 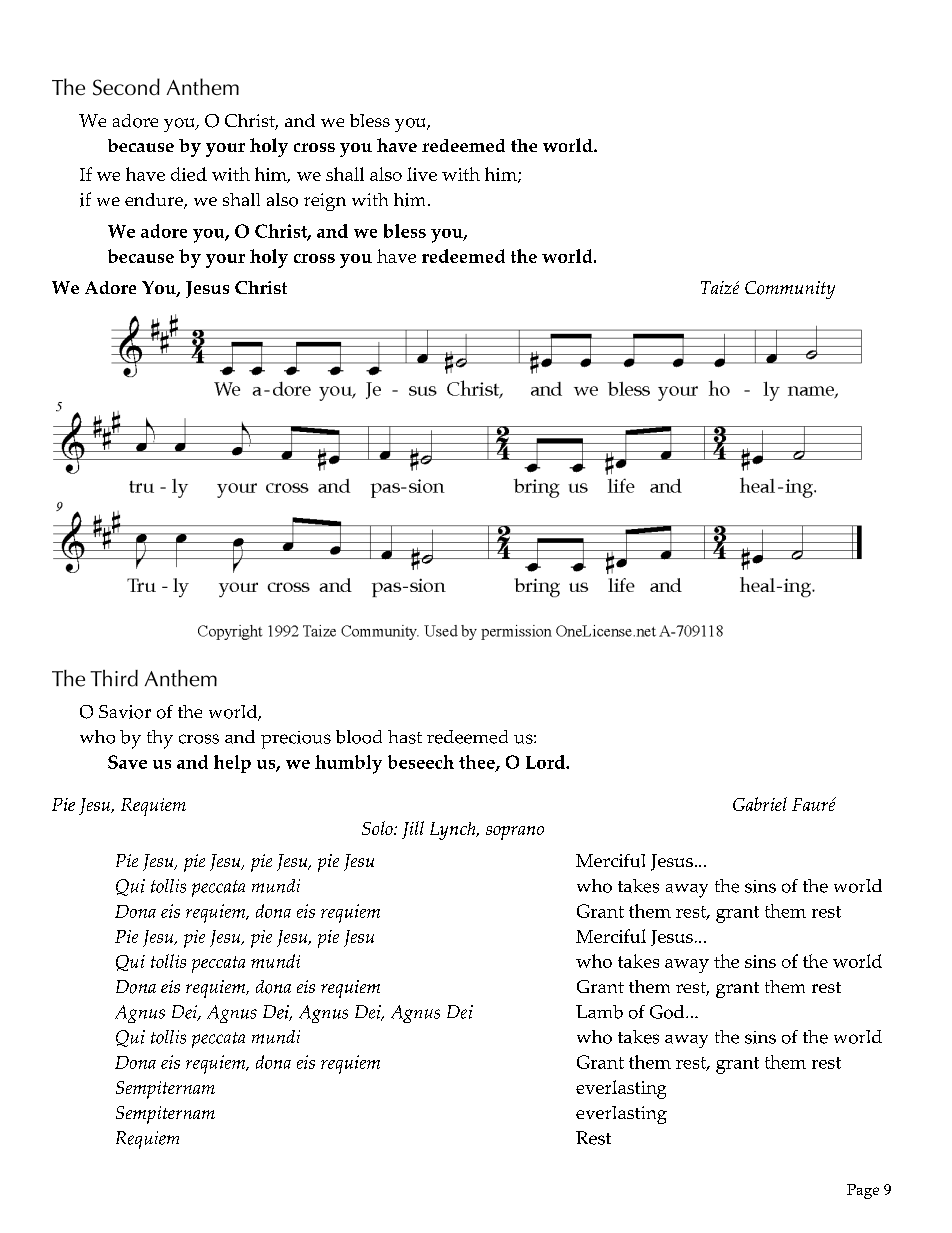 I want to click on Lamb, so click(x=599, y=1012).
